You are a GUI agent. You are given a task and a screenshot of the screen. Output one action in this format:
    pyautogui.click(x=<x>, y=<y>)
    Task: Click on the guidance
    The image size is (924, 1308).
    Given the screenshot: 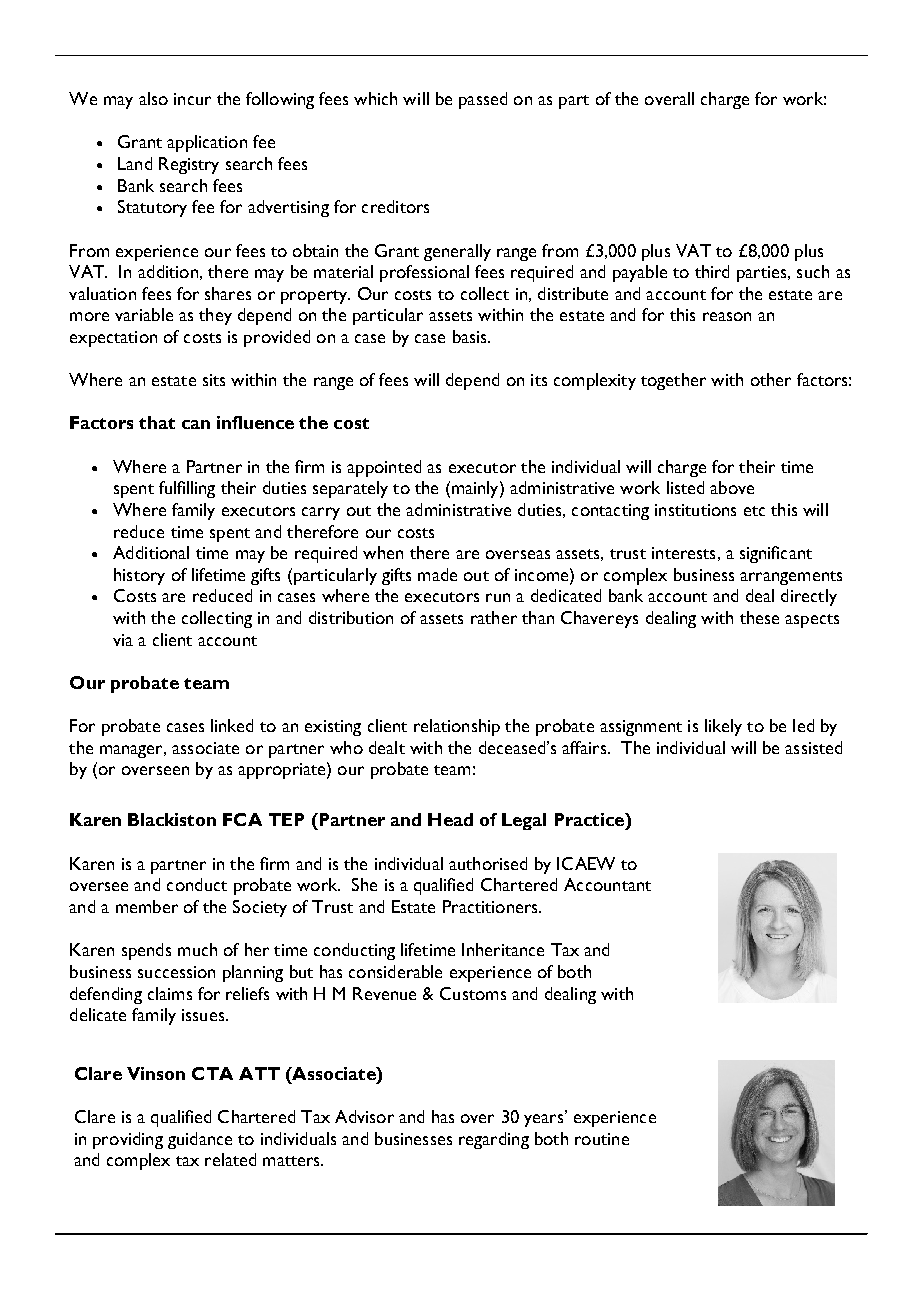 What is the action you would take?
    pyautogui.click(x=200, y=1140)
